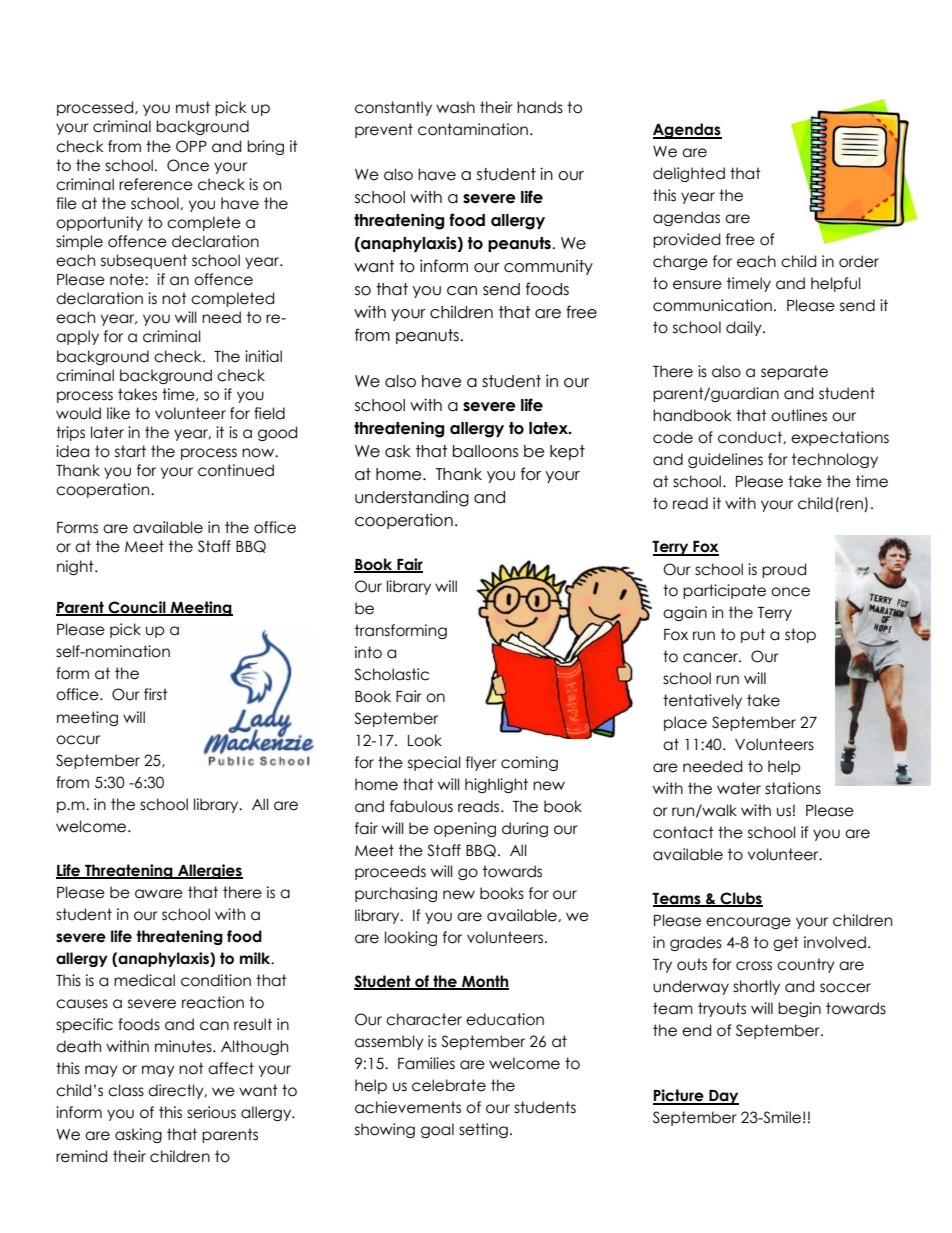  What do you see at coordinates (473, 129) in the screenshot?
I see `contamination` at bounding box center [473, 129].
